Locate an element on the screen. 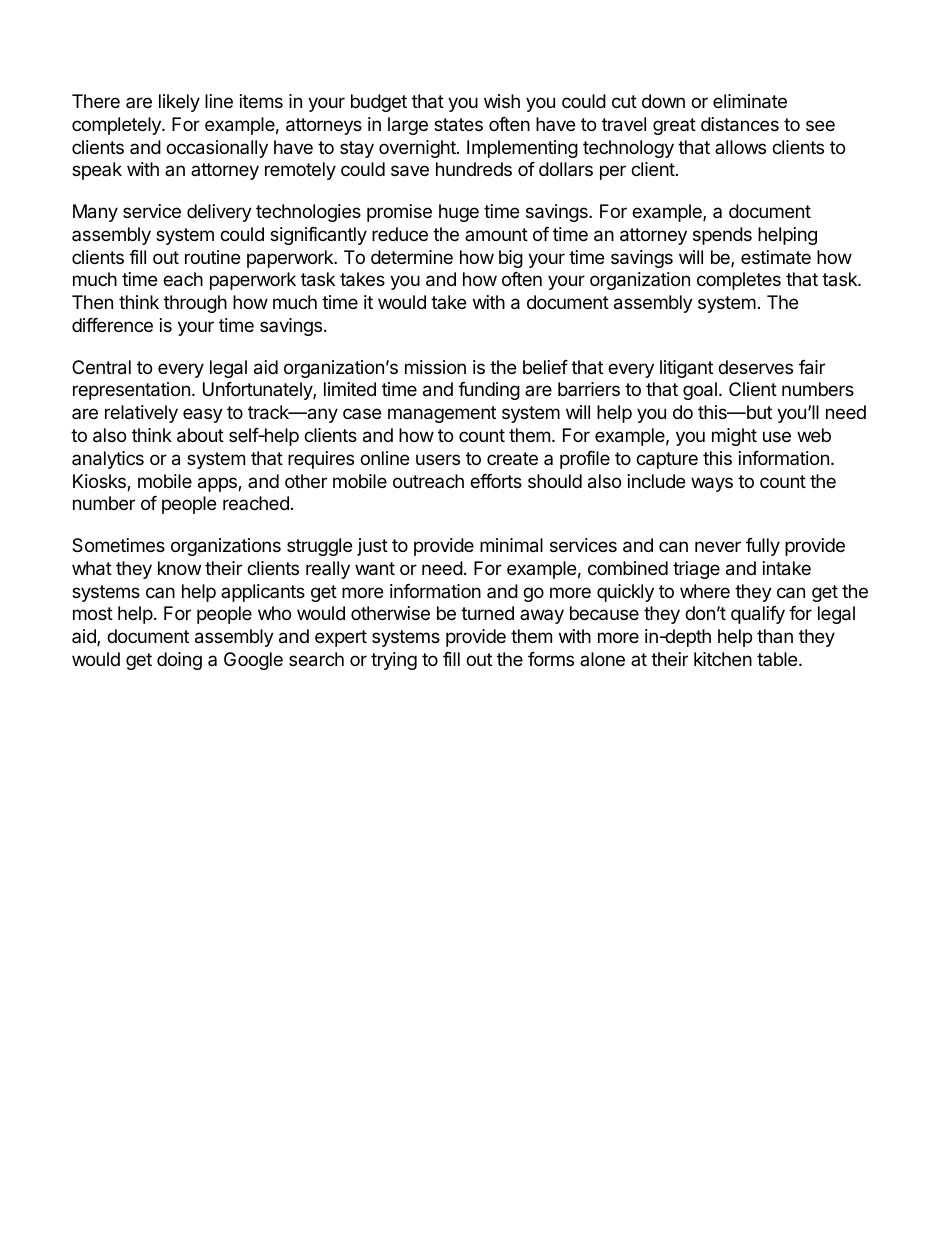  states is located at coordinates (458, 125).
